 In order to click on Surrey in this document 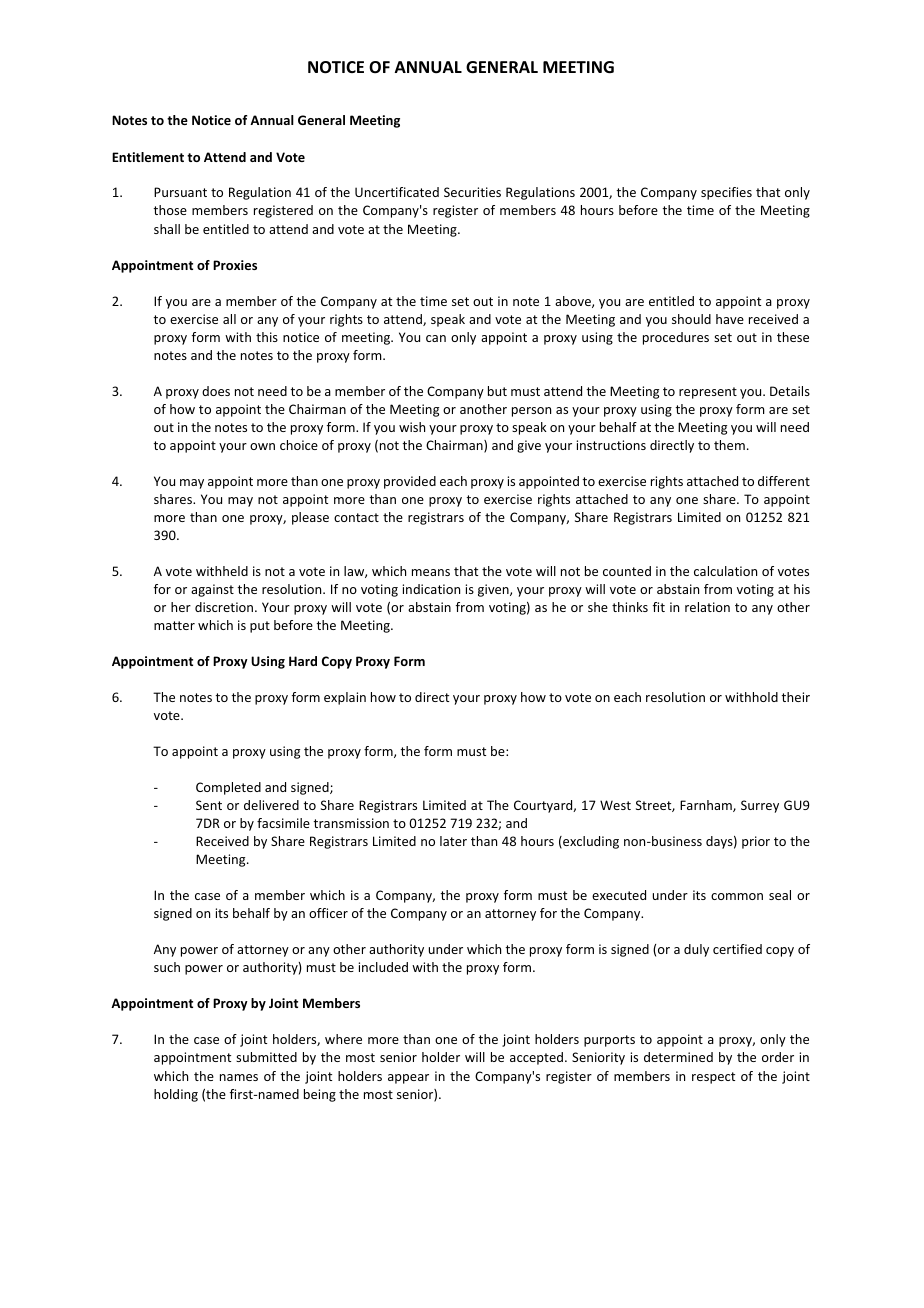, I will do `click(760, 806)`.
